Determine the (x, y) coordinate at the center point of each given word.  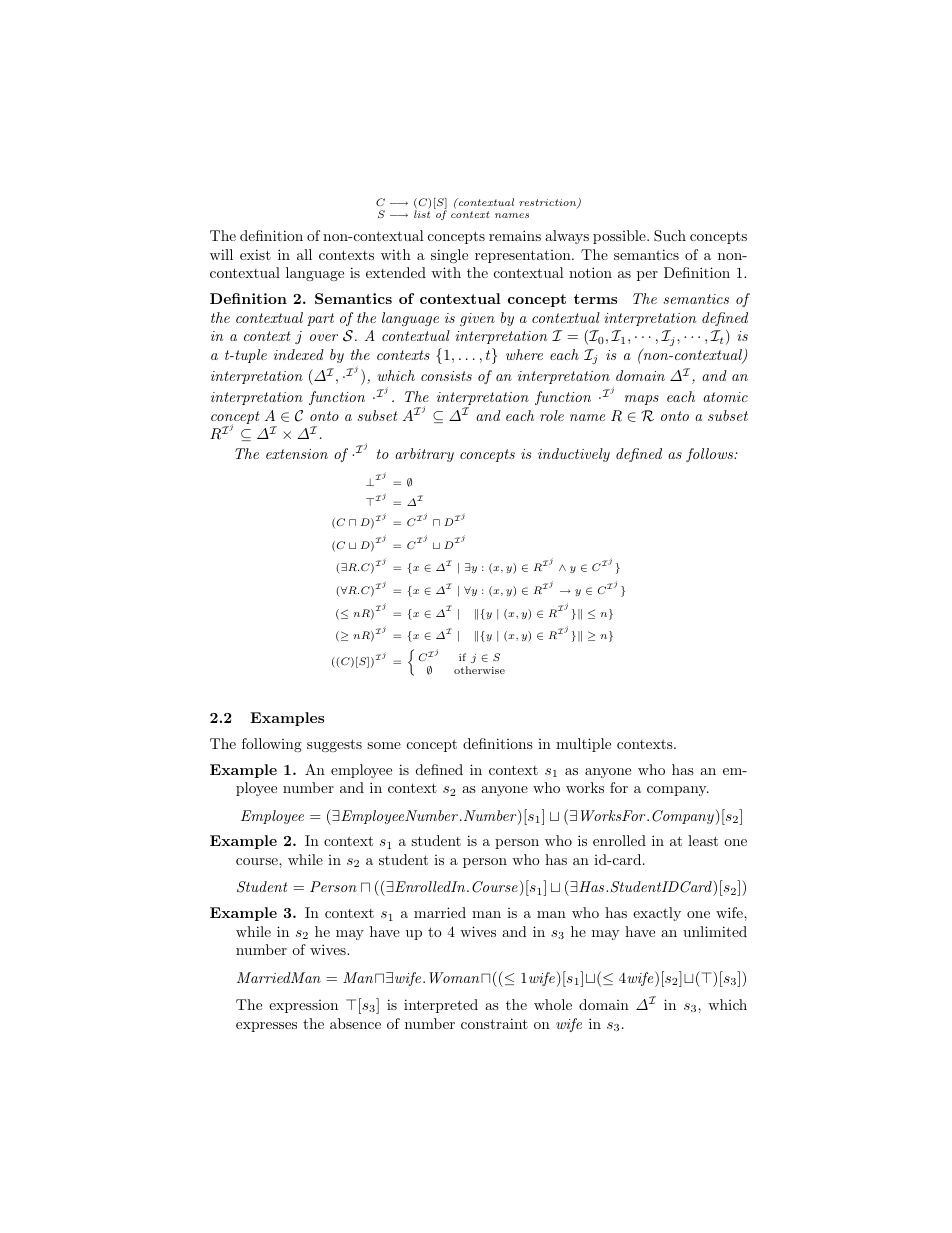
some (384, 745)
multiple (583, 745)
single (449, 256)
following (272, 745)
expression (303, 1006)
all (304, 254)
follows (711, 455)
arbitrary (424, 455)
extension (297, 454)
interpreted (441, 1006)
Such (670, 236)
